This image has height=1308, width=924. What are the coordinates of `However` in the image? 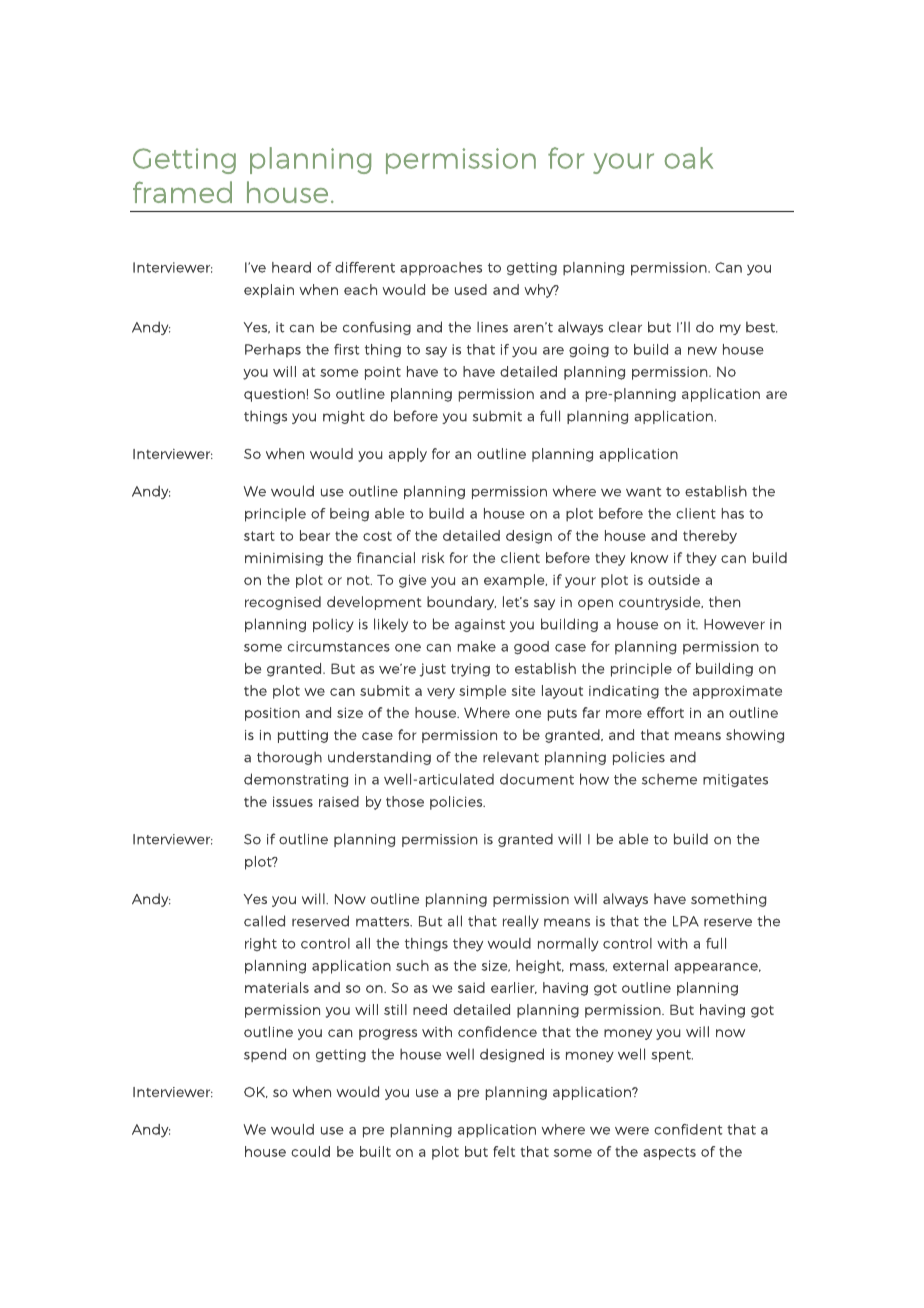 It's located at (734, 624).
